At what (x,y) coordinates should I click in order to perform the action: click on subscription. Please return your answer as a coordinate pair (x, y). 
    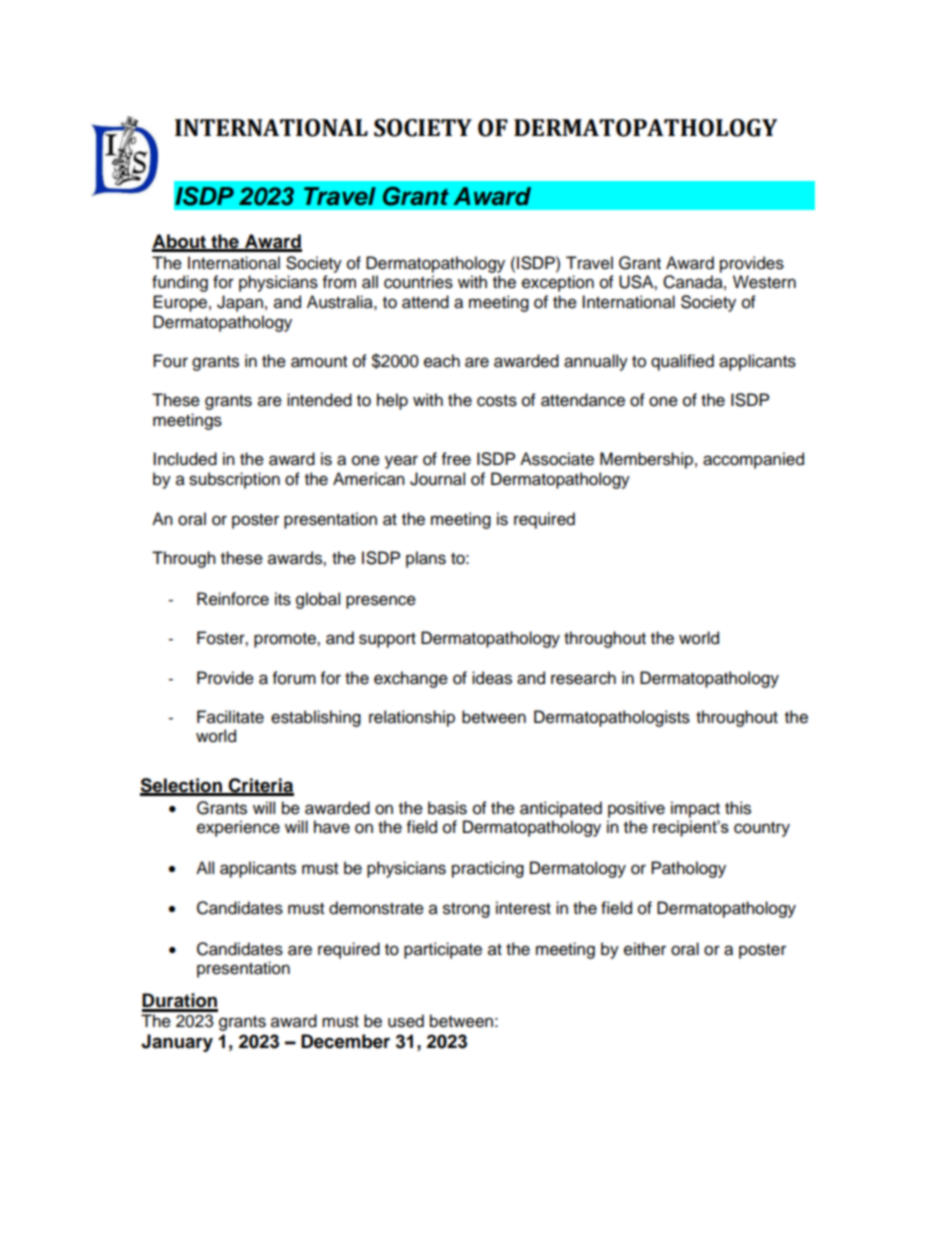
    Looking at the image, I should click on (234, 480).
